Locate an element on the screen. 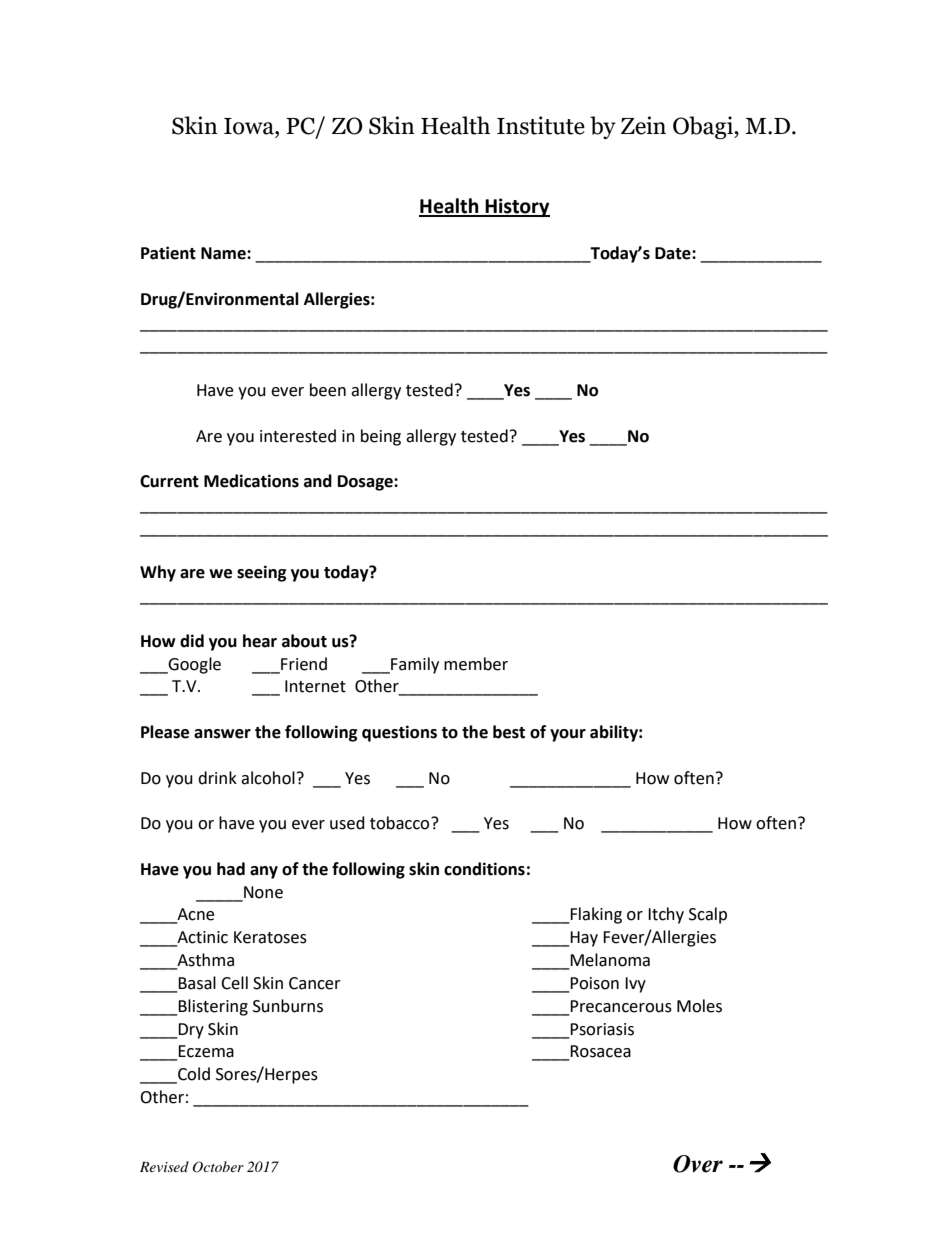  your is located at coordinates (568, 735).
